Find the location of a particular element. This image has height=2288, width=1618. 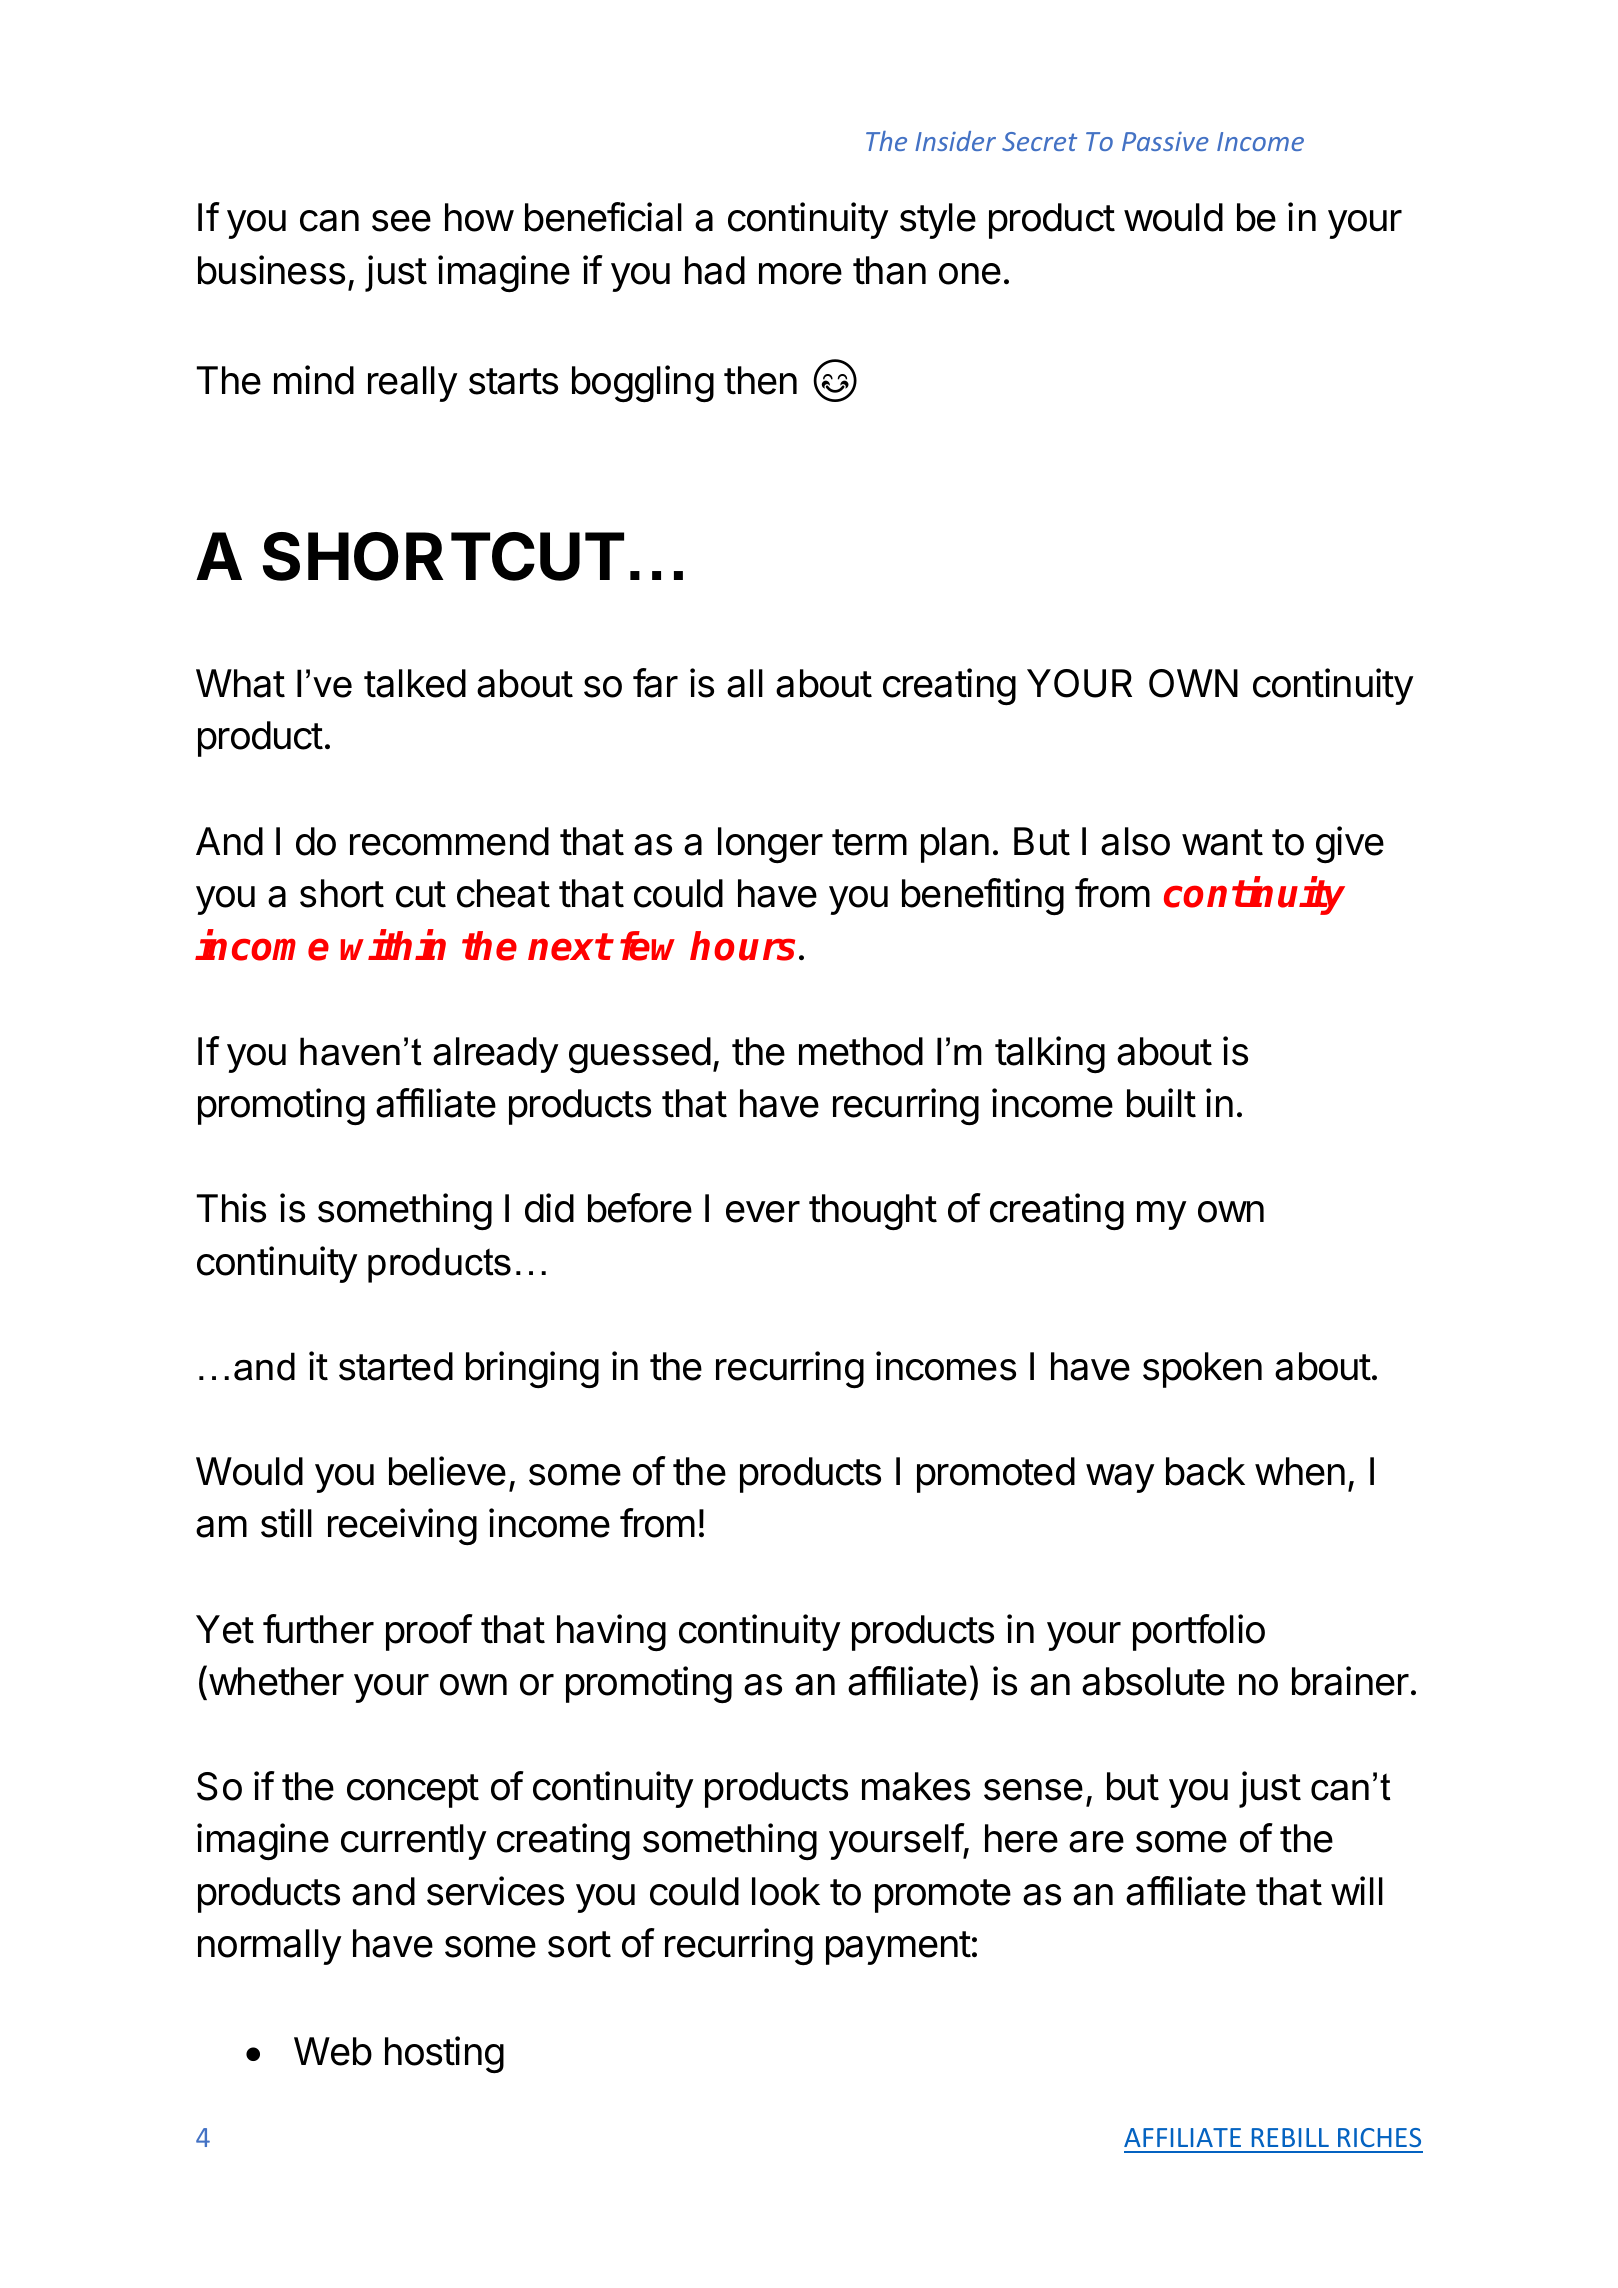

see is located at coordinates (401, 221).
